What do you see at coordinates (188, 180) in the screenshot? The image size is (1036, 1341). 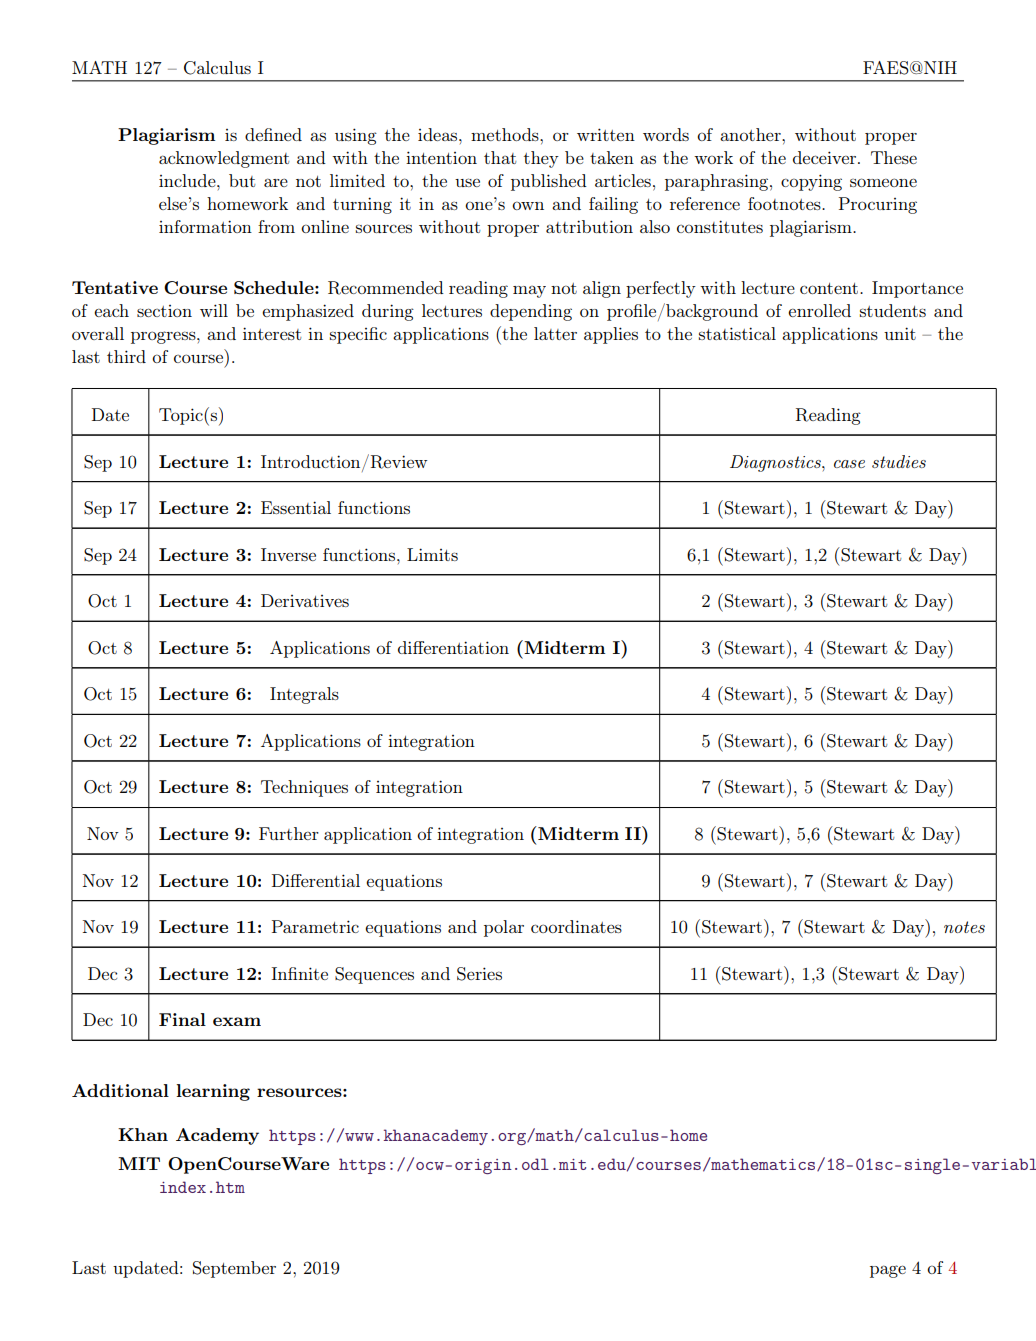 I see `include` at bounding box center [188, 180].
